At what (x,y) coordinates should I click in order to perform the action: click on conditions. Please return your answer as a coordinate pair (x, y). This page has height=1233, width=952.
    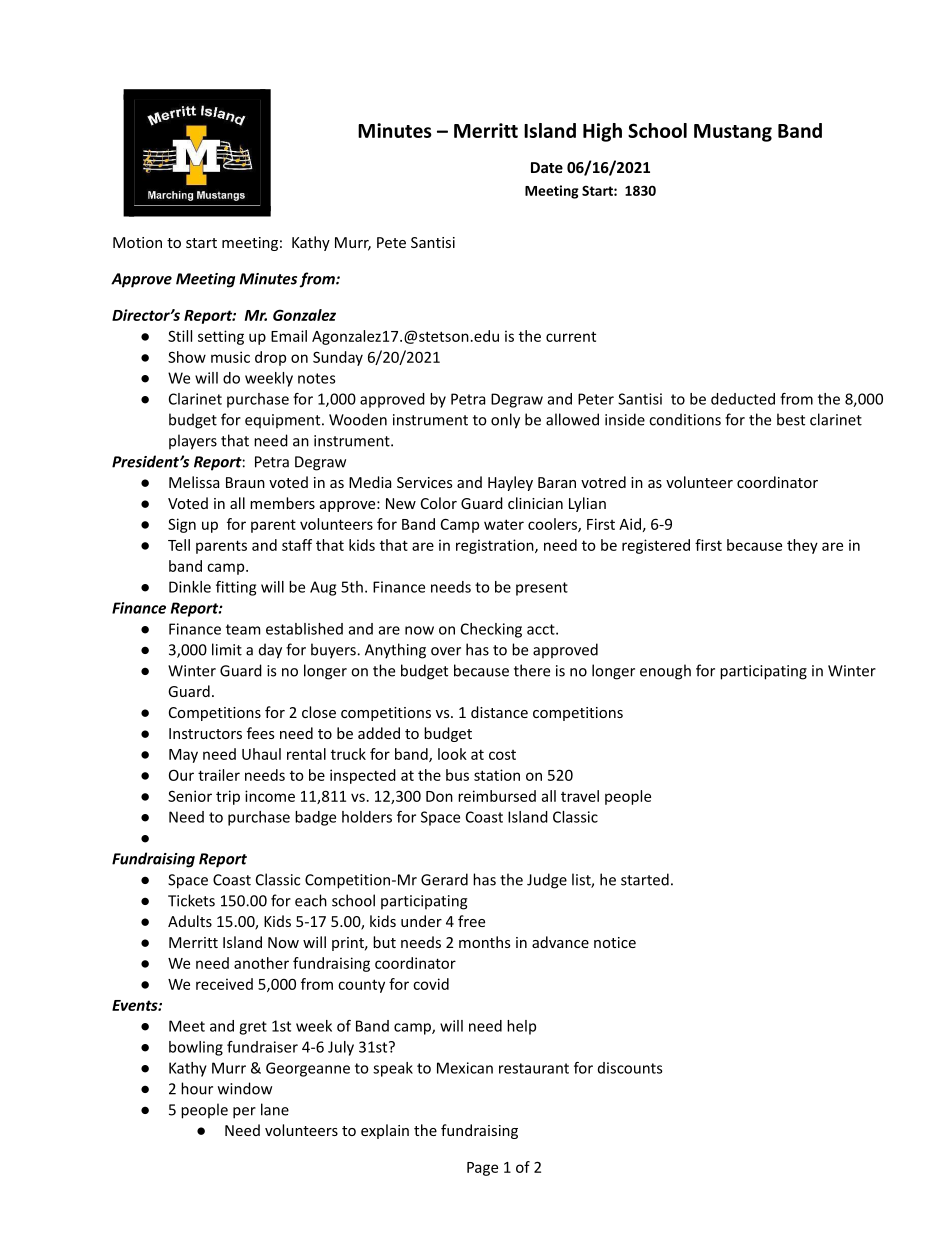
    Looking at the image, I should click on (685, 419).
